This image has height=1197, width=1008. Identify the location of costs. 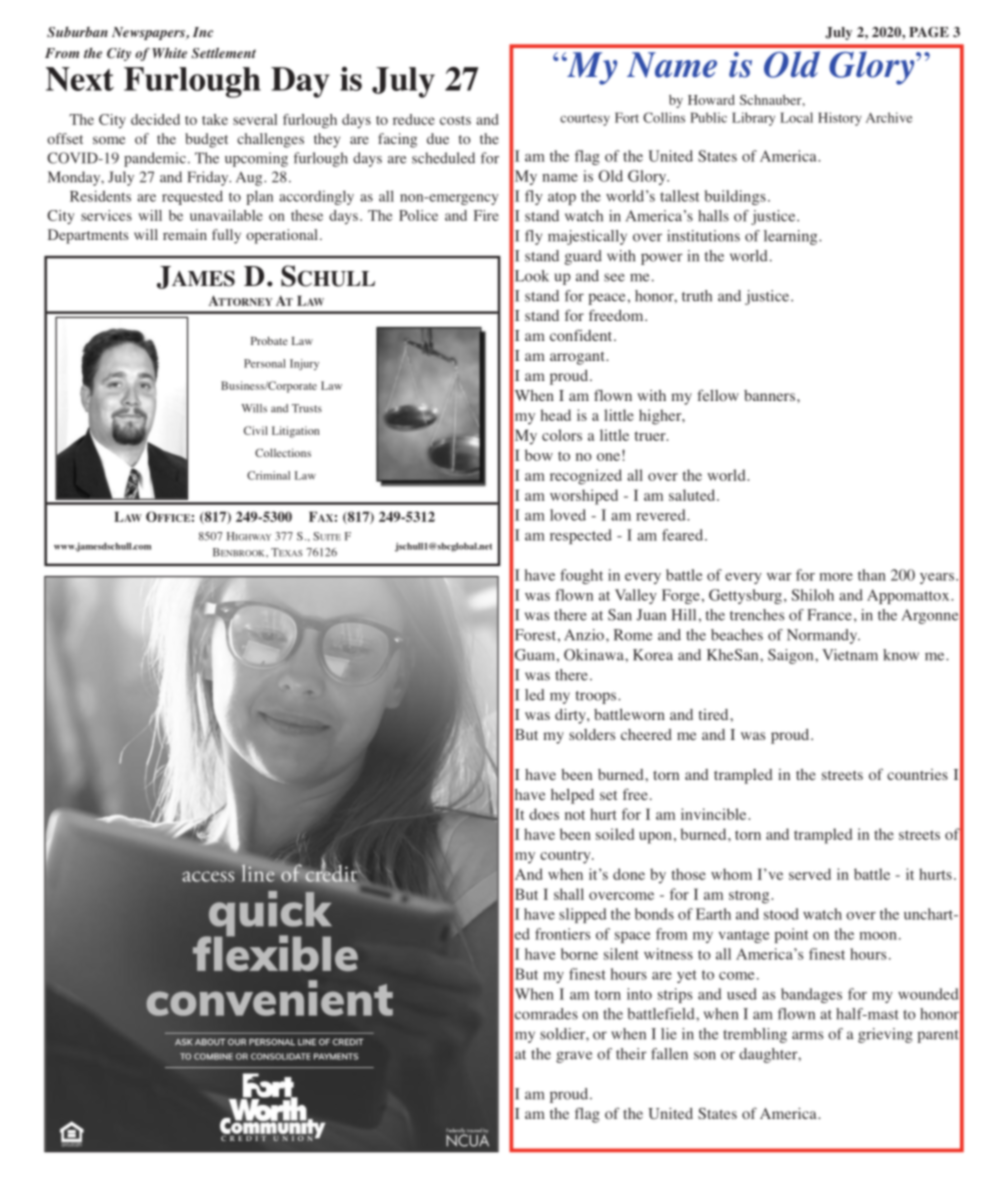
(455, 120).
